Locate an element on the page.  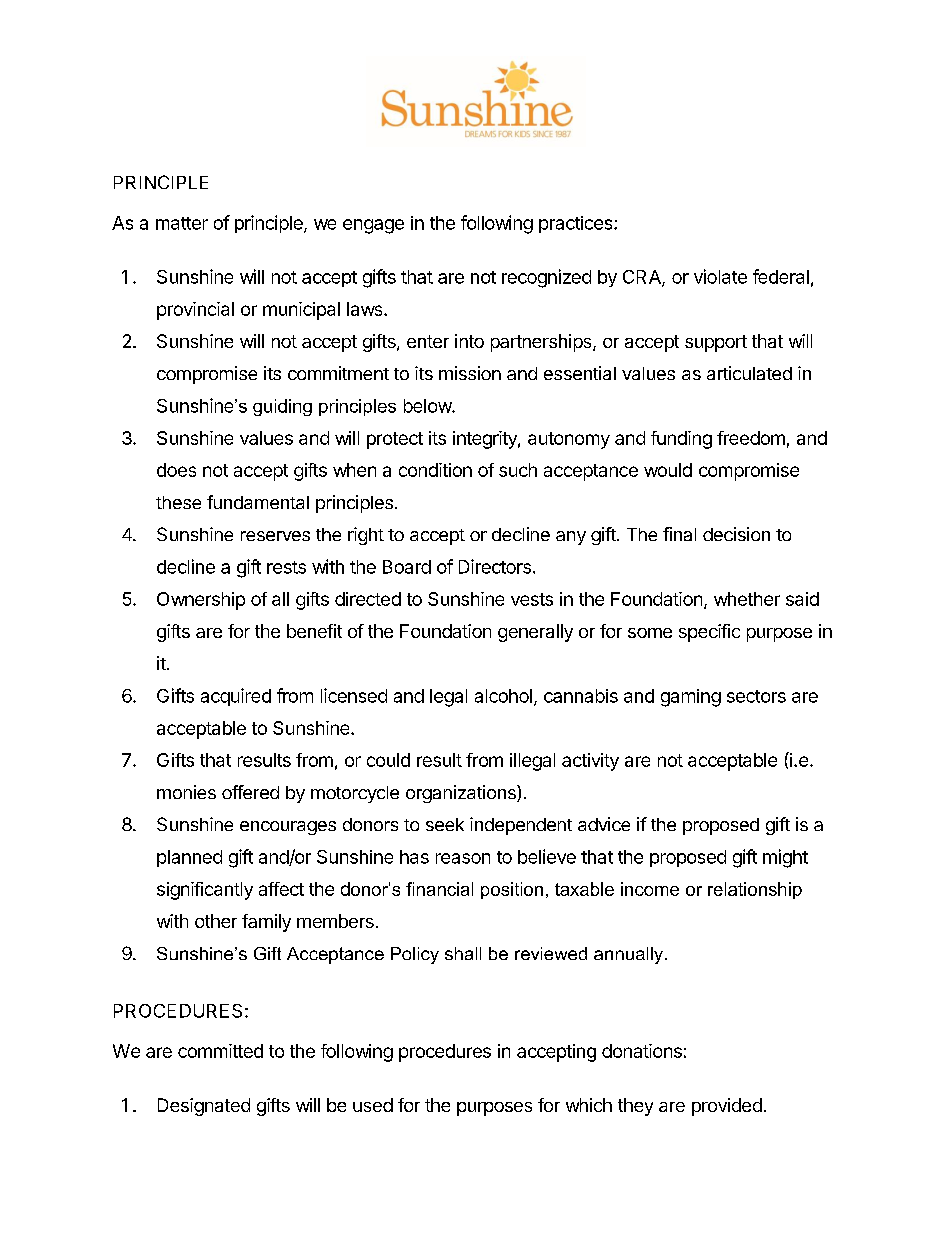
committed is located at coordinates (220, 1051).
